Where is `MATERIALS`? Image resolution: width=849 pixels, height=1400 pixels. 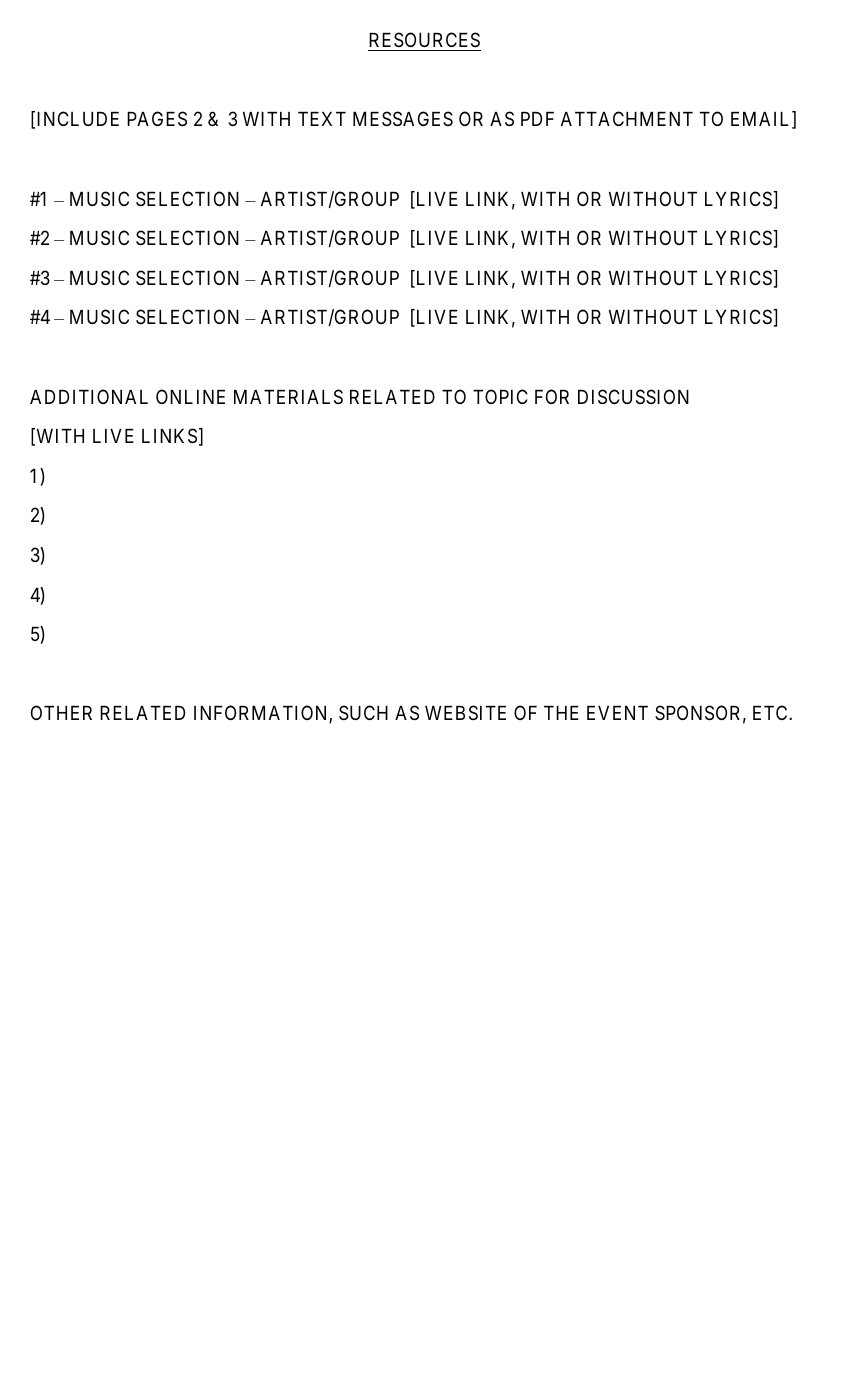
MATERIALS is located at coordinates (288, 396).
